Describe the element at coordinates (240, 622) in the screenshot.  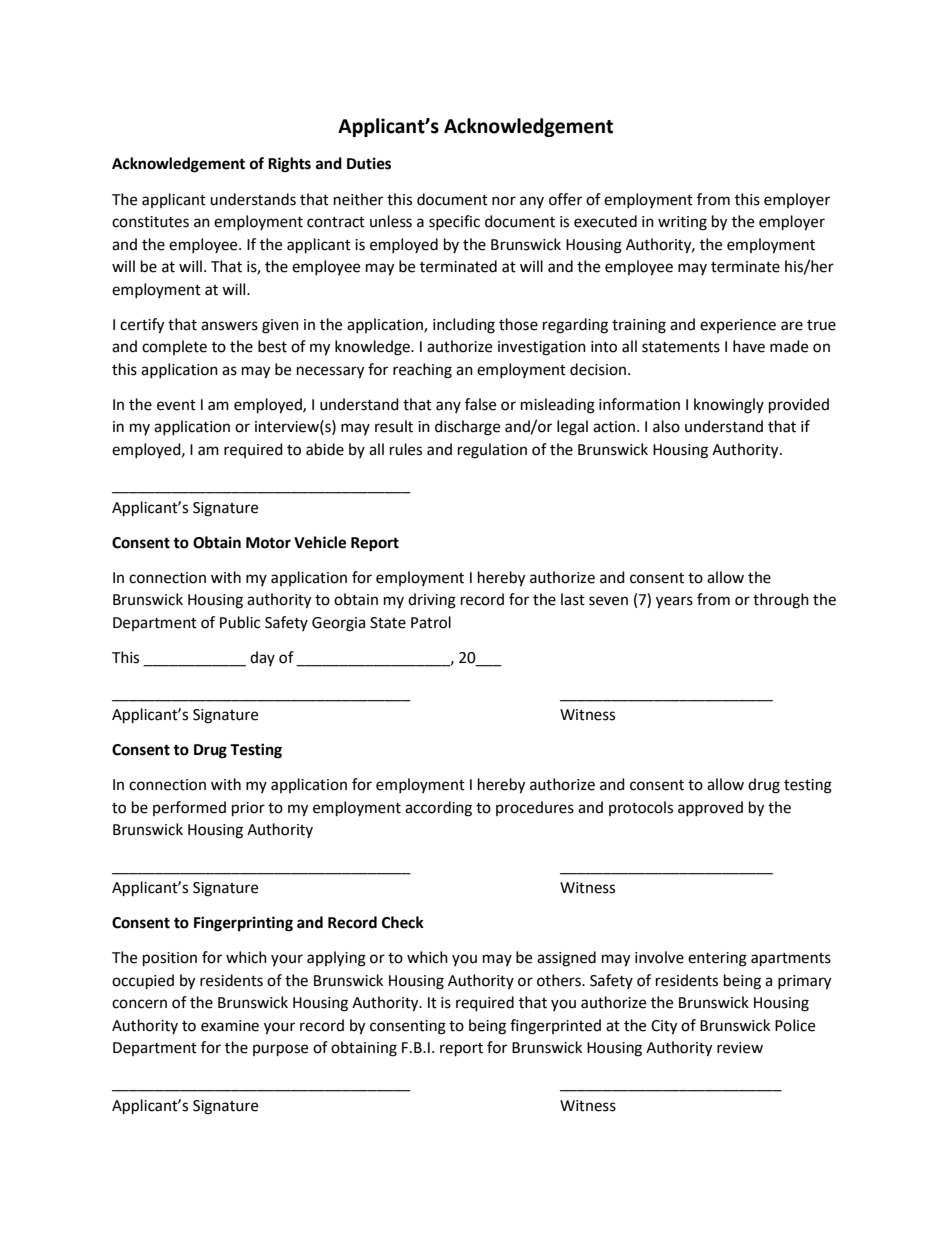
I see `Public` at that location.
